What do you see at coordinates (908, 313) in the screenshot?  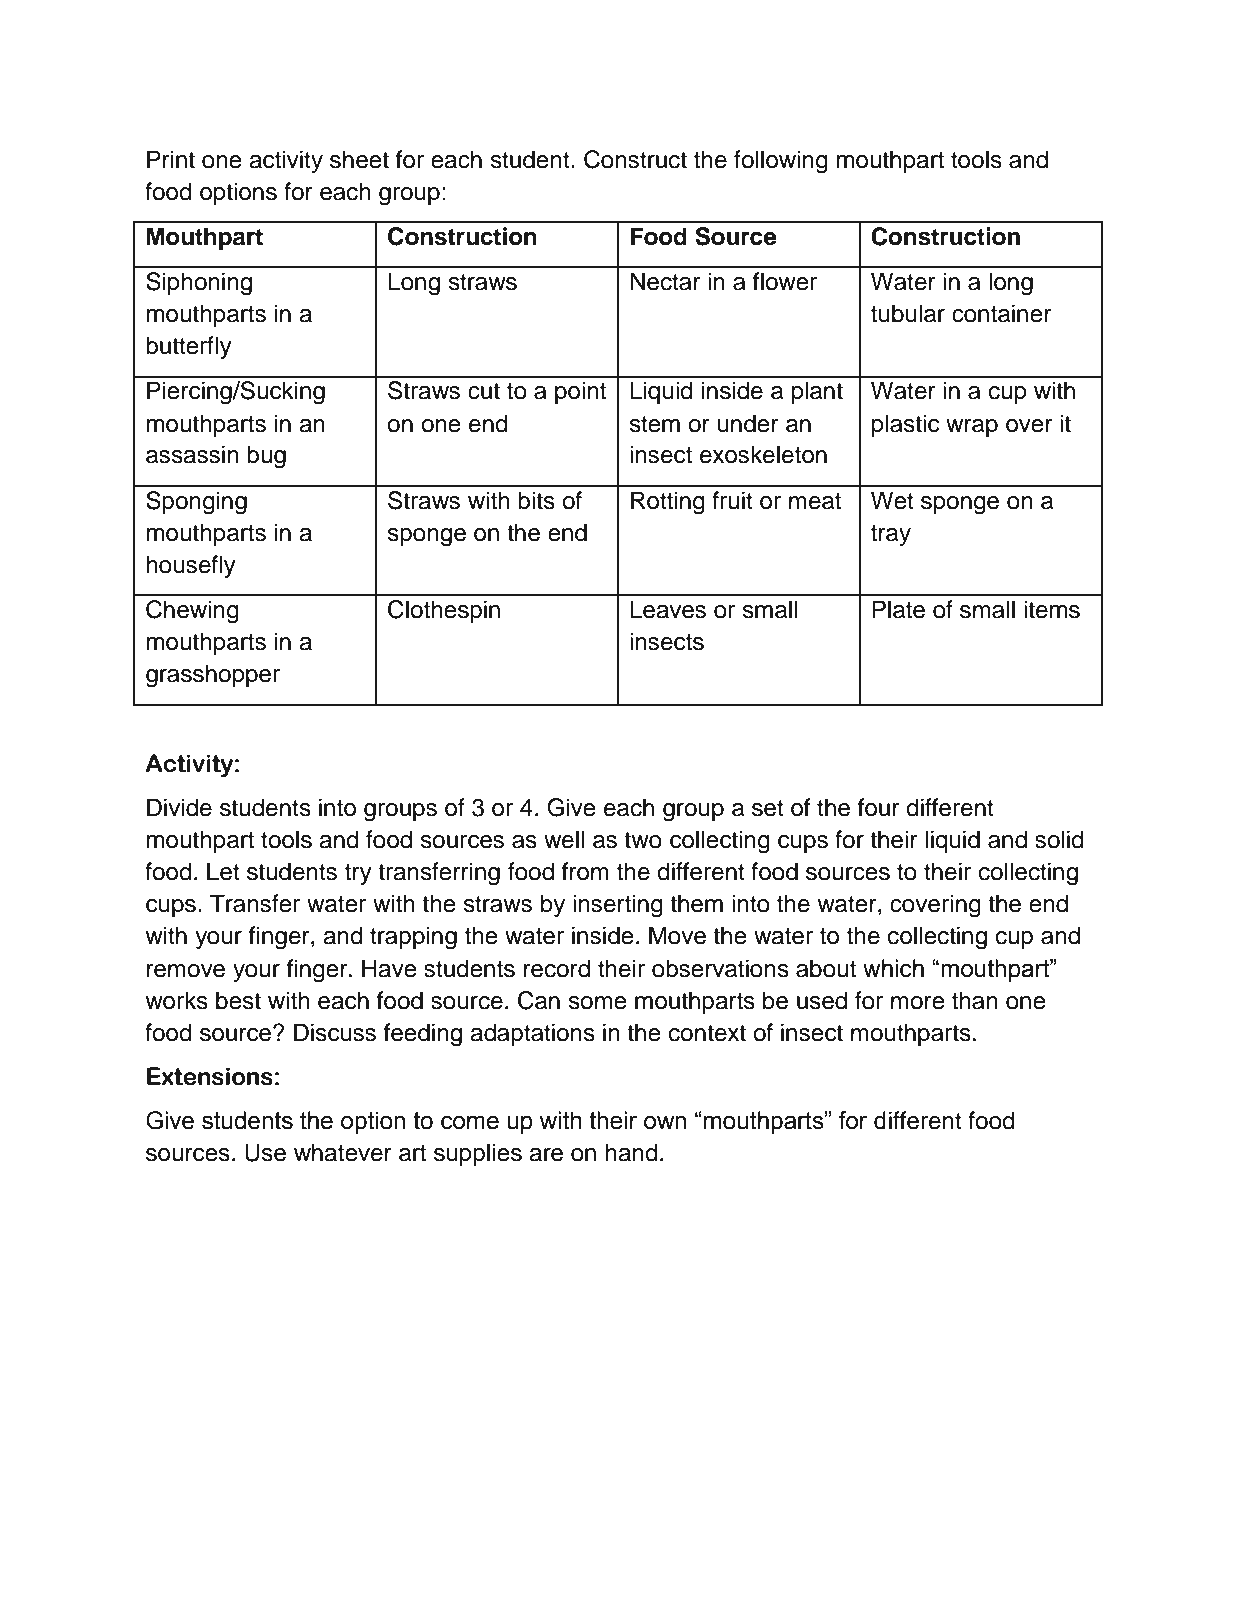 I see `tubular` at bounding box center [908, 313].
